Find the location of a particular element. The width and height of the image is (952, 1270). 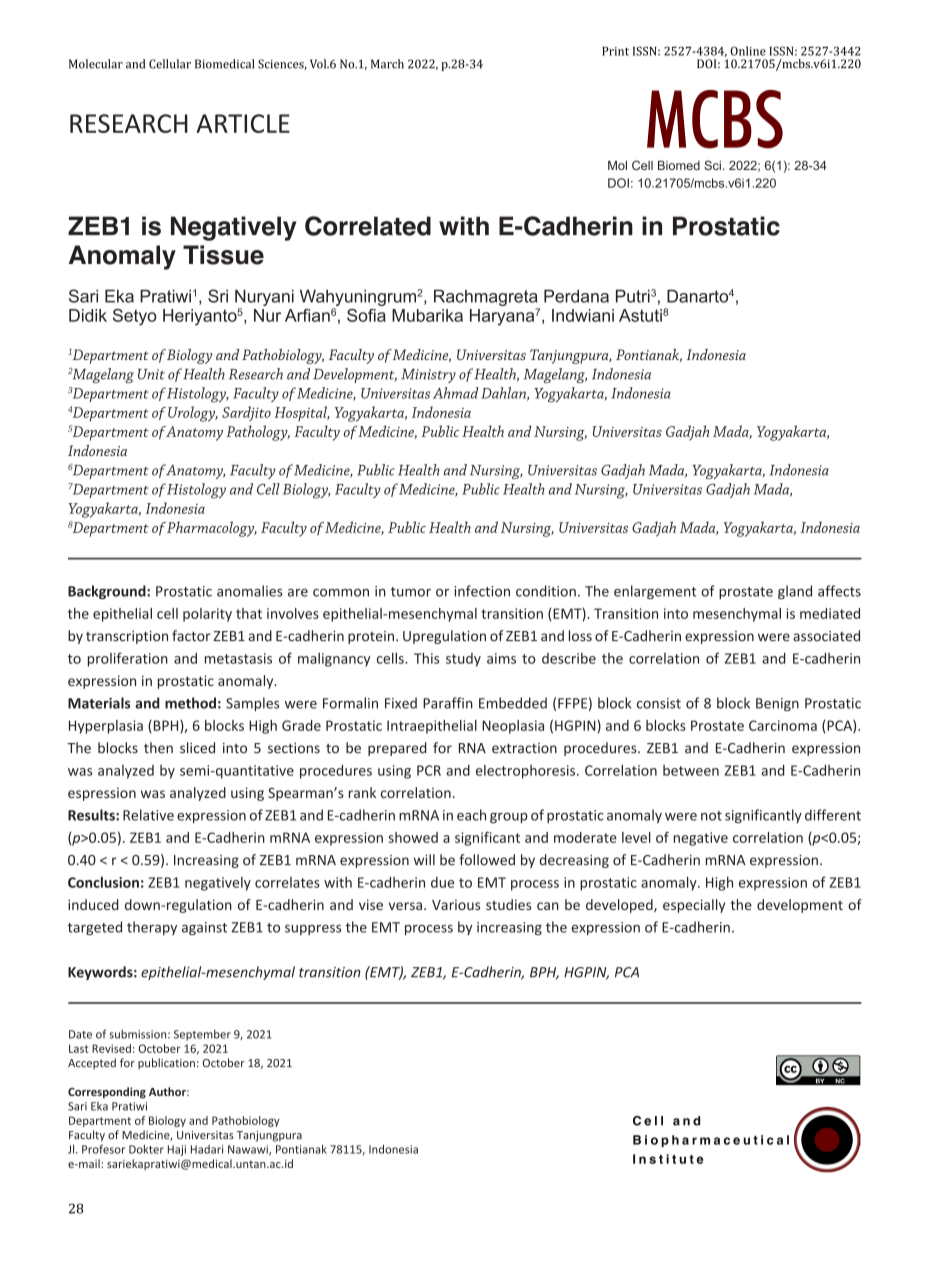

therapy is located at coordinates (152, 928).
